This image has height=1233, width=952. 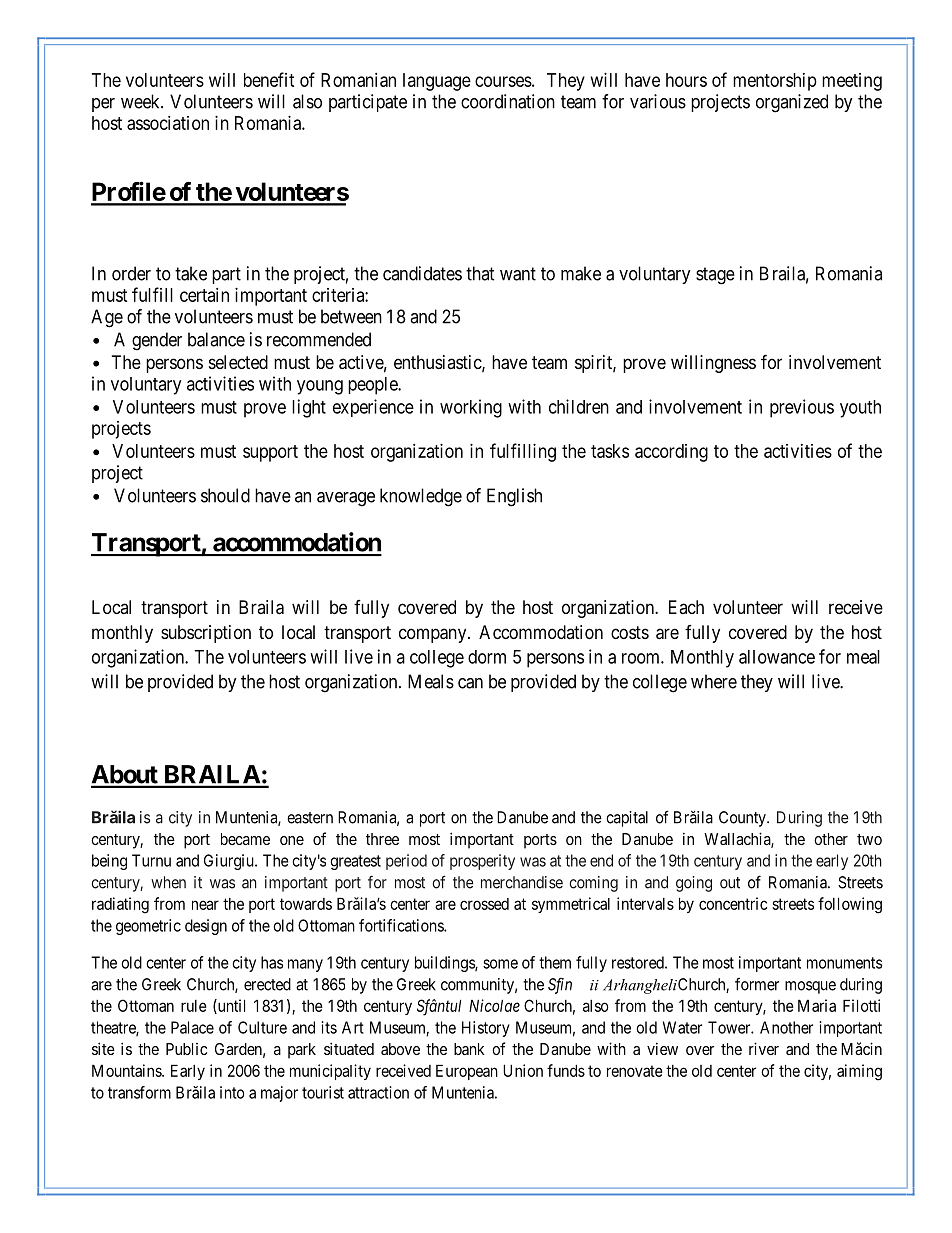 I want to click on became, so click(x=245, y=839).
